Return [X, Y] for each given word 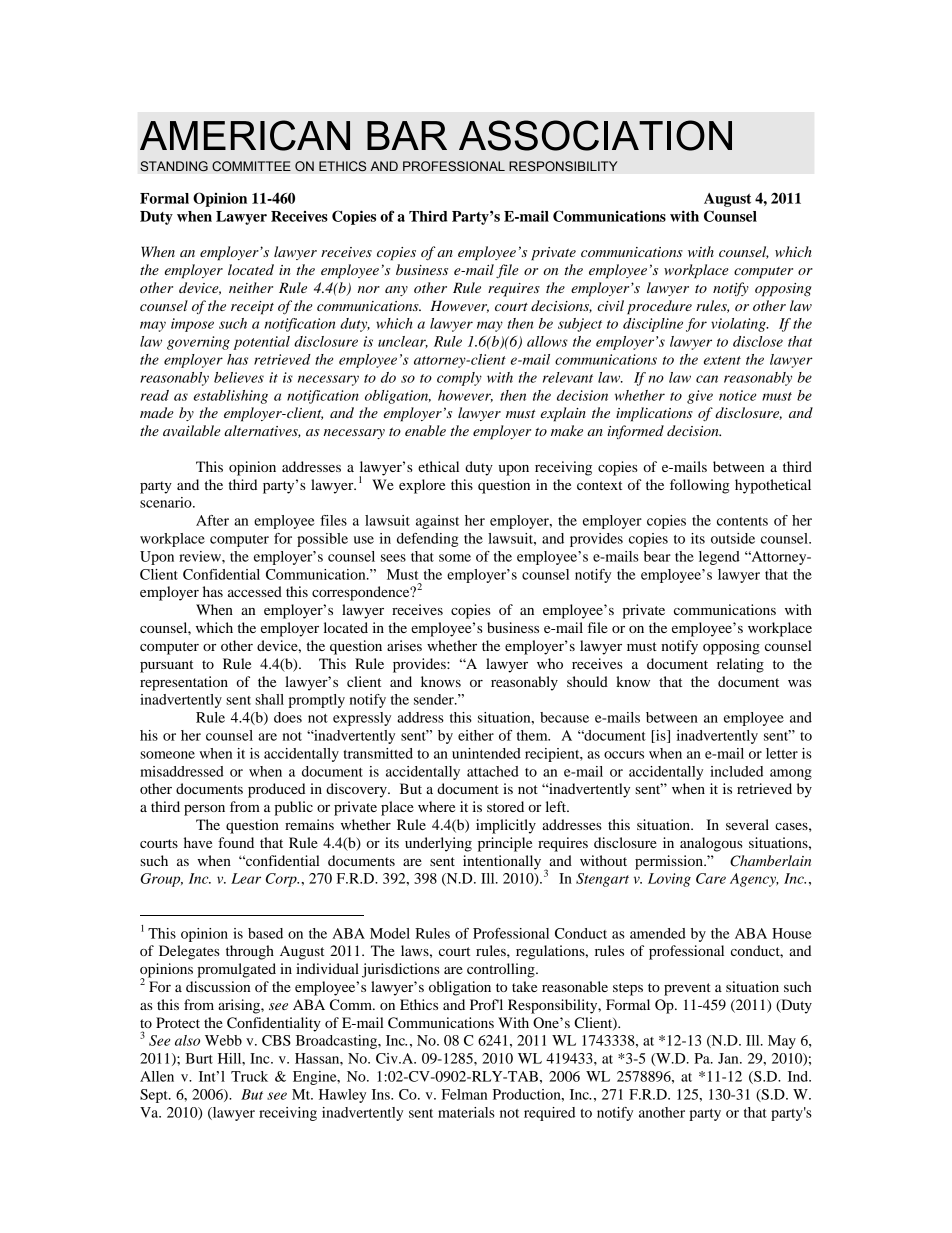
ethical [438, 466]
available [192, 430]
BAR [407, 135]
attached [493, 771]
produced [276, 790]
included [736, 771]
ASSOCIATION [595, 135]
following [700, 486]
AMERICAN [245, 135]
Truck [249, 1076]
